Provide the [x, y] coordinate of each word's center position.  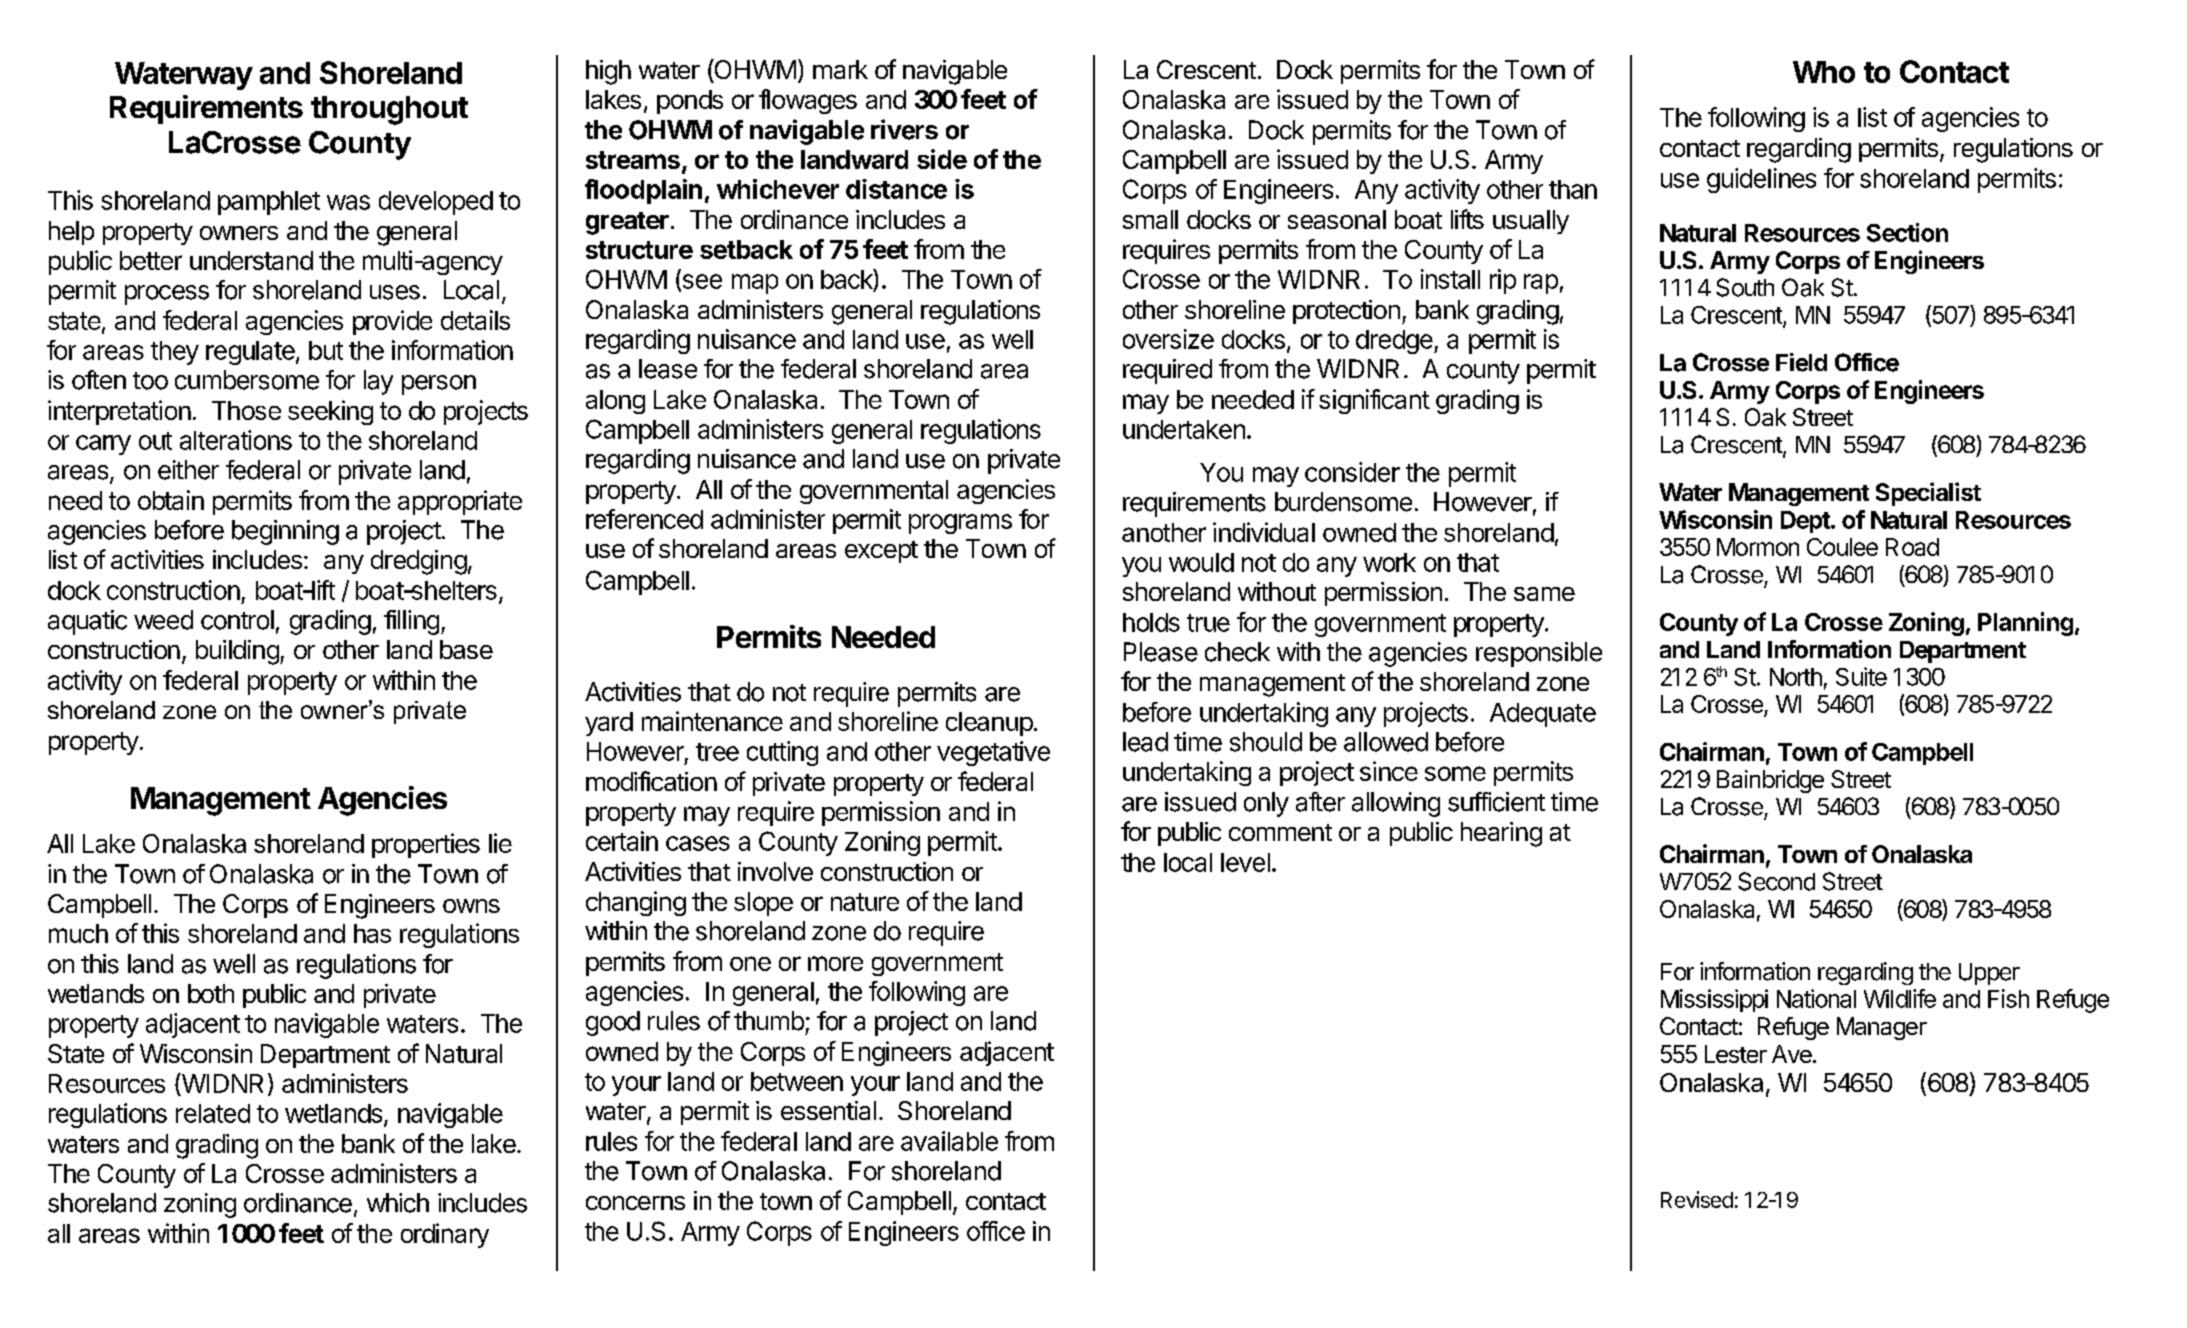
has [372, 933]
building [238, 652]
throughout [389, 110]
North [1796, 677]
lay [378, 382]
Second [1776, 881]
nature [865, 902]
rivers [904, 129]
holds [1151, 622]
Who [1824, 72]
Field [1801, 362]
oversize [1168, 339]
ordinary [445, 1235]
